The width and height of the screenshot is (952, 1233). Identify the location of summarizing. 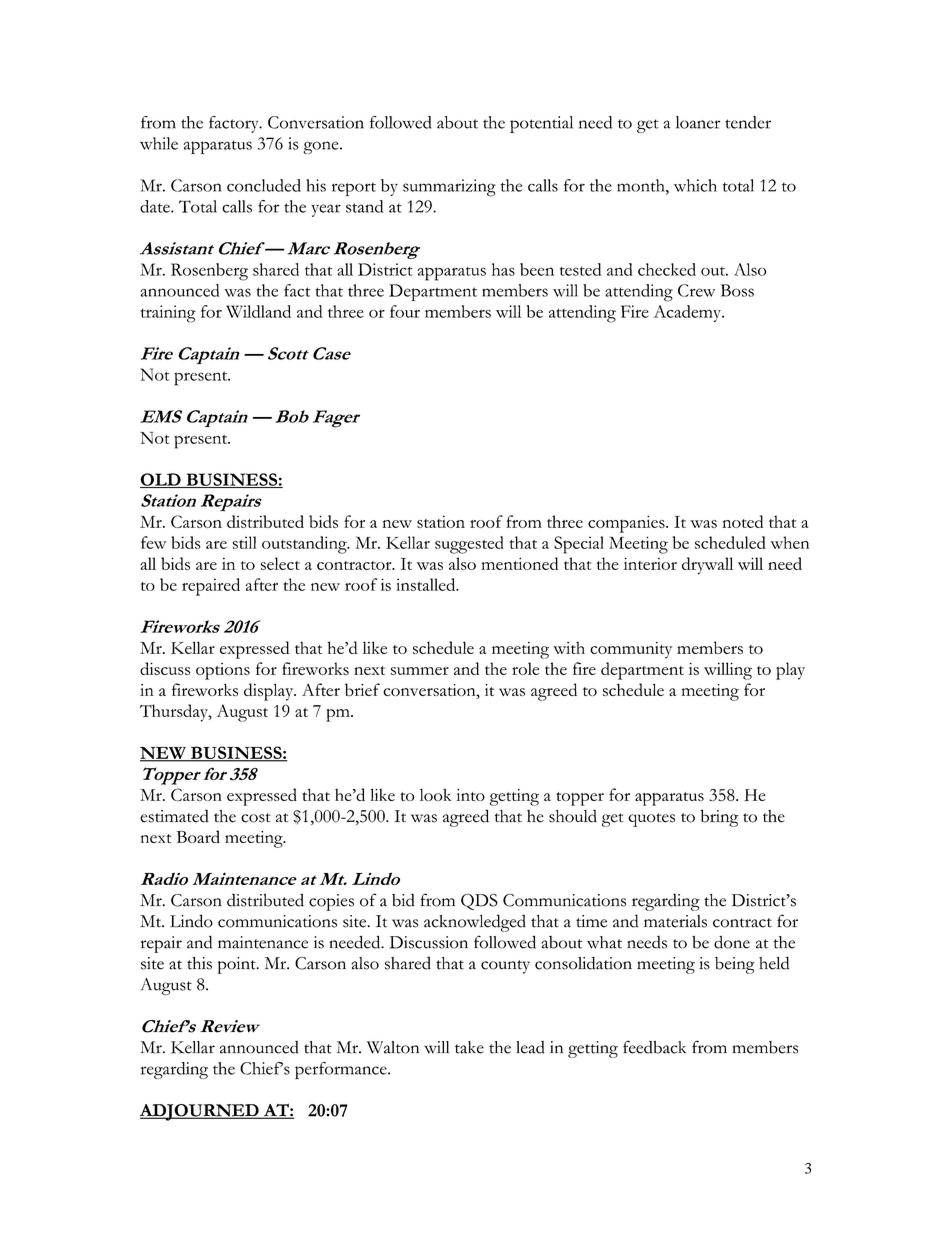
(449, 188).
